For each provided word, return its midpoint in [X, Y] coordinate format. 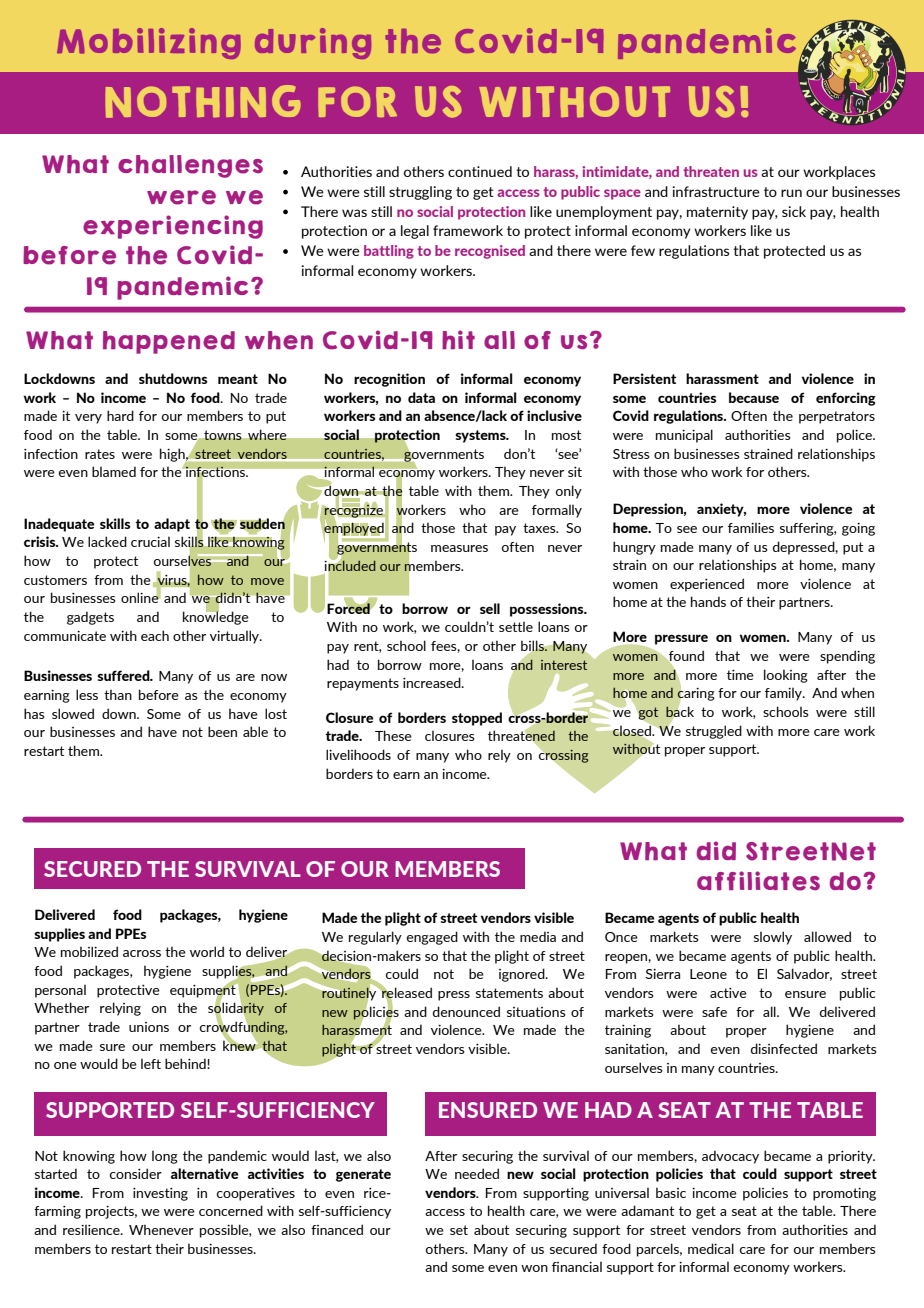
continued [480, 171]
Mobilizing [149, 43]
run [791, 193]
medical [711, 1248]
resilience [92, 1229]
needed [477, 1173]
